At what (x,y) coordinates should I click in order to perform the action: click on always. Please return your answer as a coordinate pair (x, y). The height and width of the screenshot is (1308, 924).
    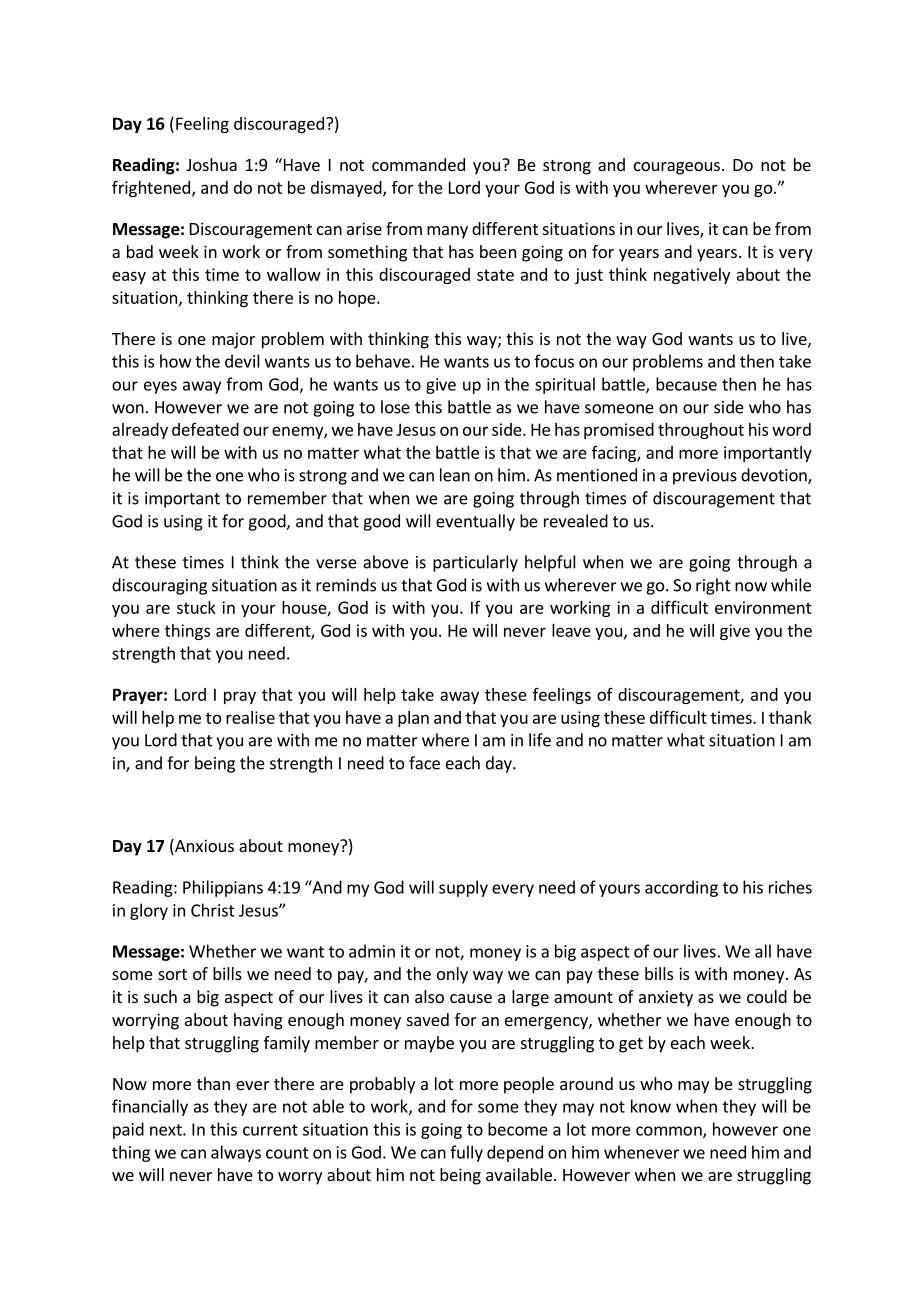
    Looking at the image, I should click on (236, 1153).
